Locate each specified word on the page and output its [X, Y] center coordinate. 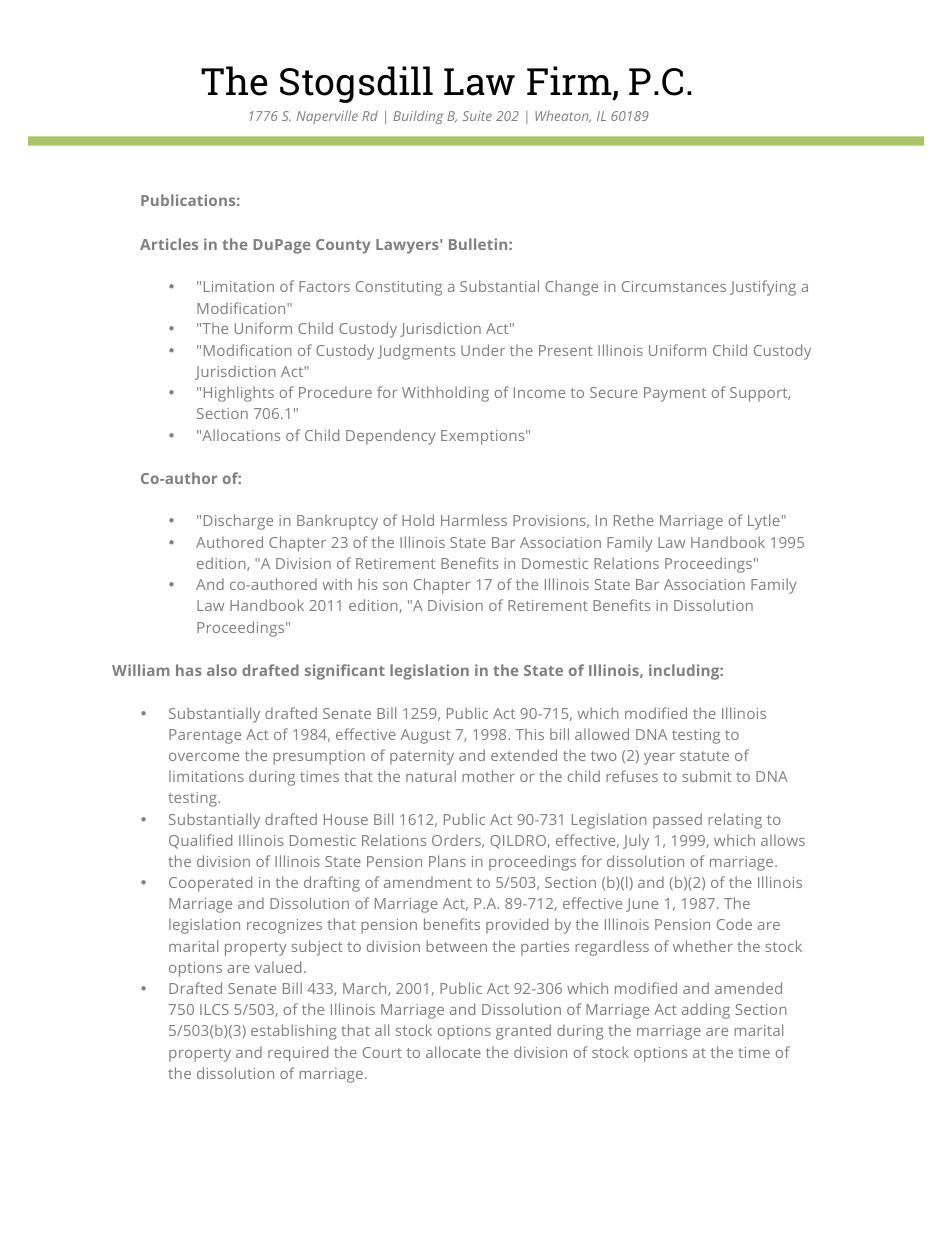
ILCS [214, 1009]
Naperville [327, 117]
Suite [477, 116]
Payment [675, 394]
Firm [570, 82]
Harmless [474, 520]
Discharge [238, 522]
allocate [453, 1052]
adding [706, 1011]
